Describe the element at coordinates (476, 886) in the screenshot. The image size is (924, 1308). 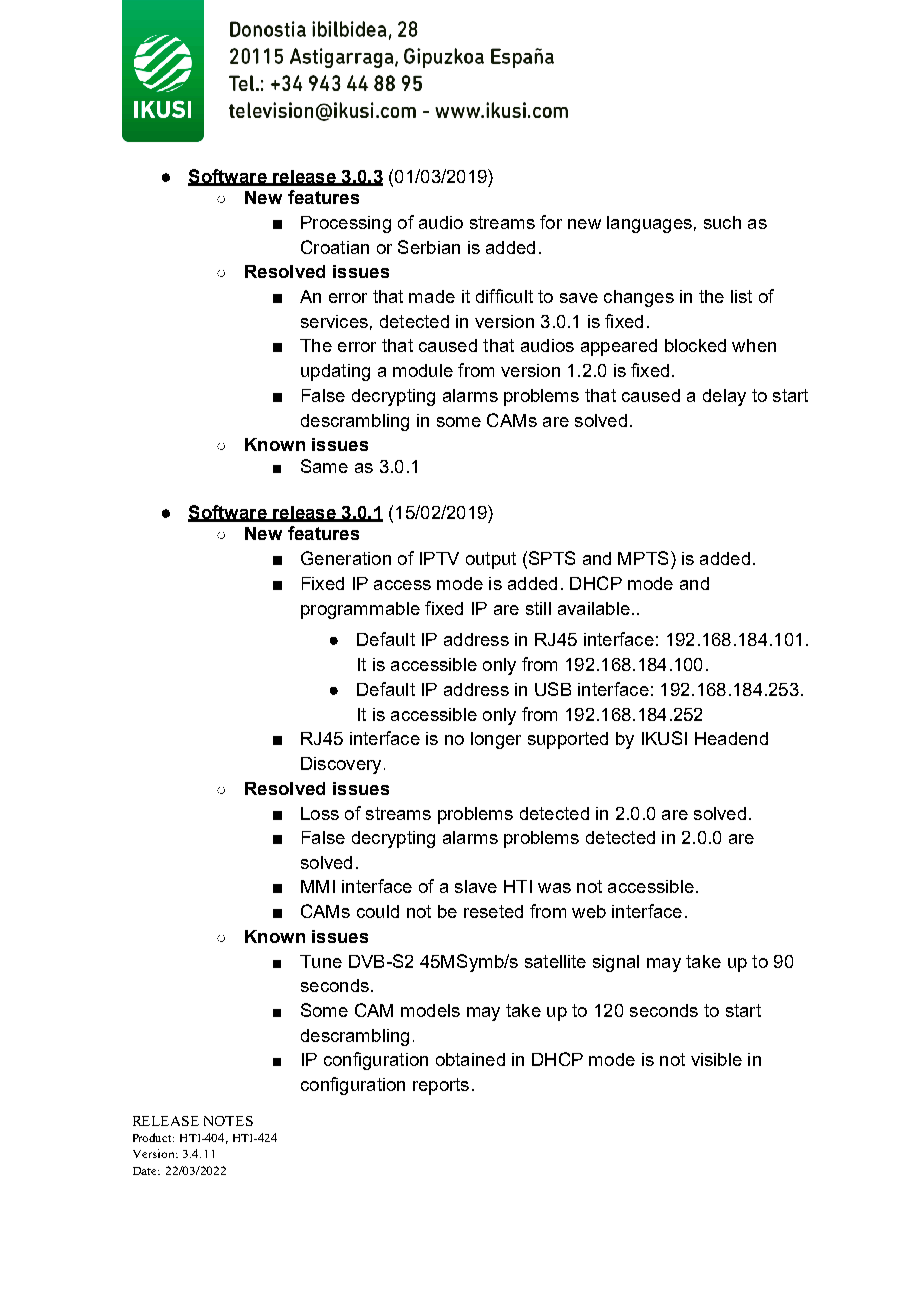
I see `slave` at that location.
